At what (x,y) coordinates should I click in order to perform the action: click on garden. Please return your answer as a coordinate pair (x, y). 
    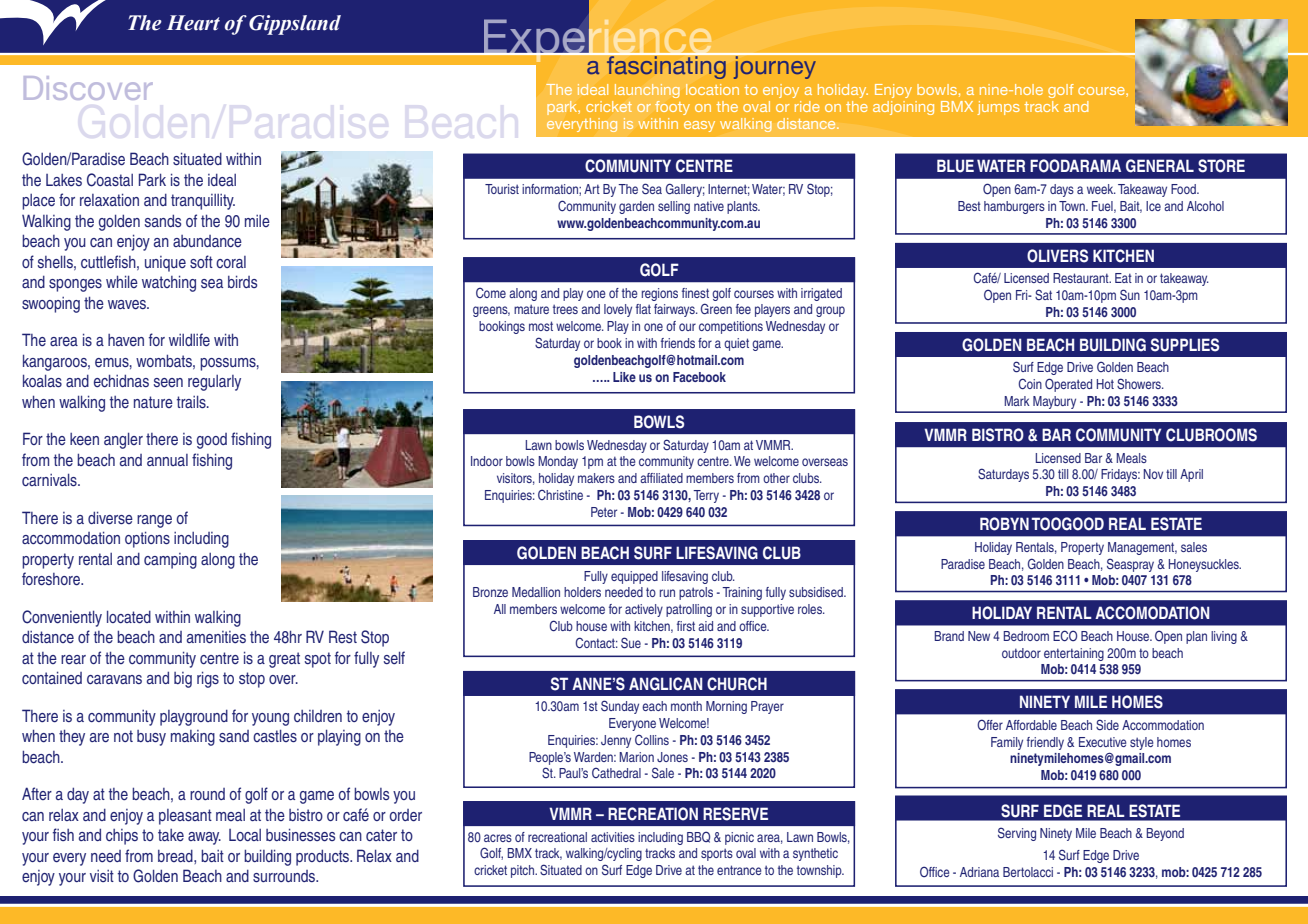
    Looking at the image, I should click on (636, 207).
